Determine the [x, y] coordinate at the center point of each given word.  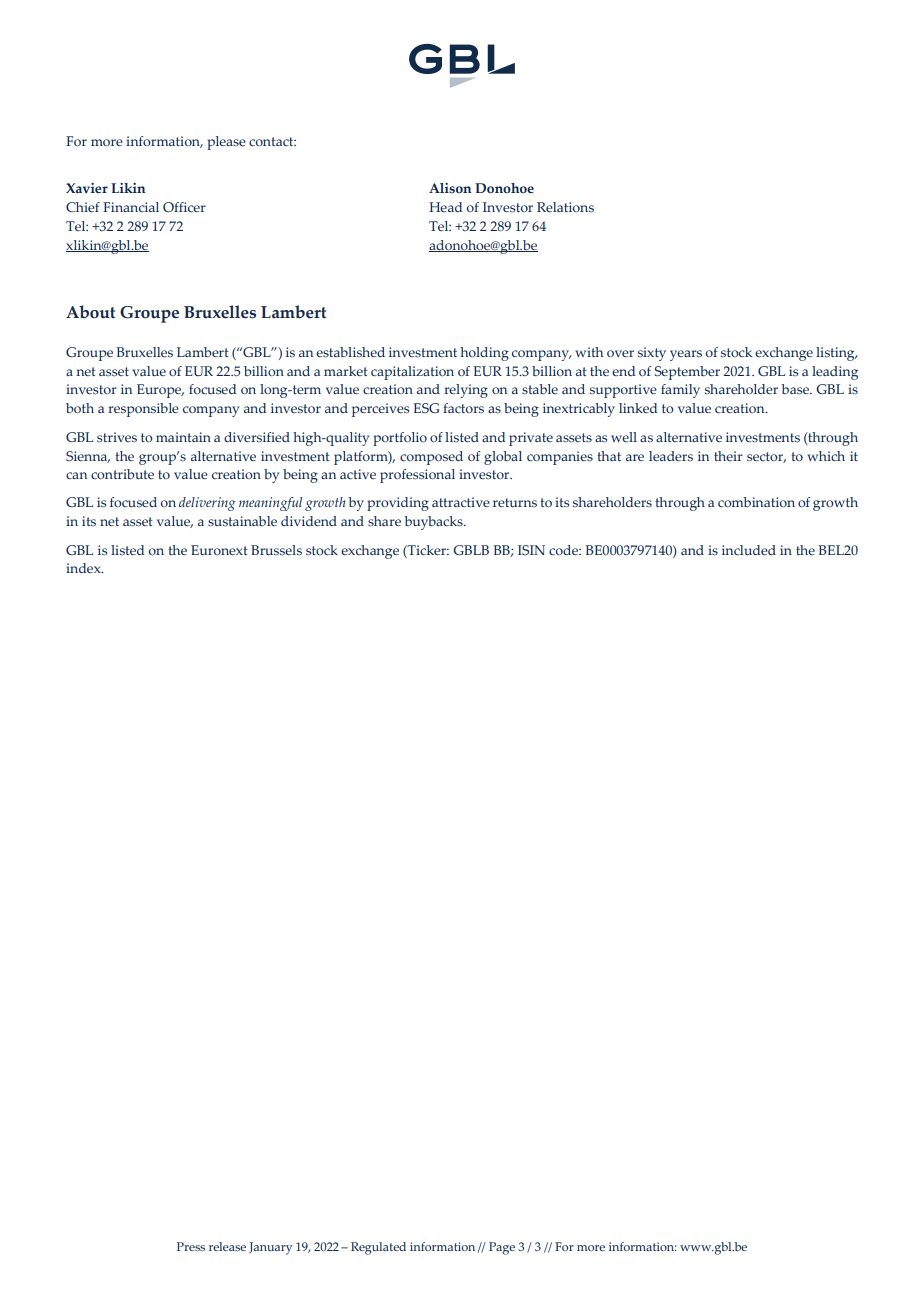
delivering [207, 504]
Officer [184, 207]
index [84, 568]
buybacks [434, 523]
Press [191, 1246]
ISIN [531, 550]
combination [756, 502]
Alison [450, 188]
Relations [565, 207]
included [749, 550]
